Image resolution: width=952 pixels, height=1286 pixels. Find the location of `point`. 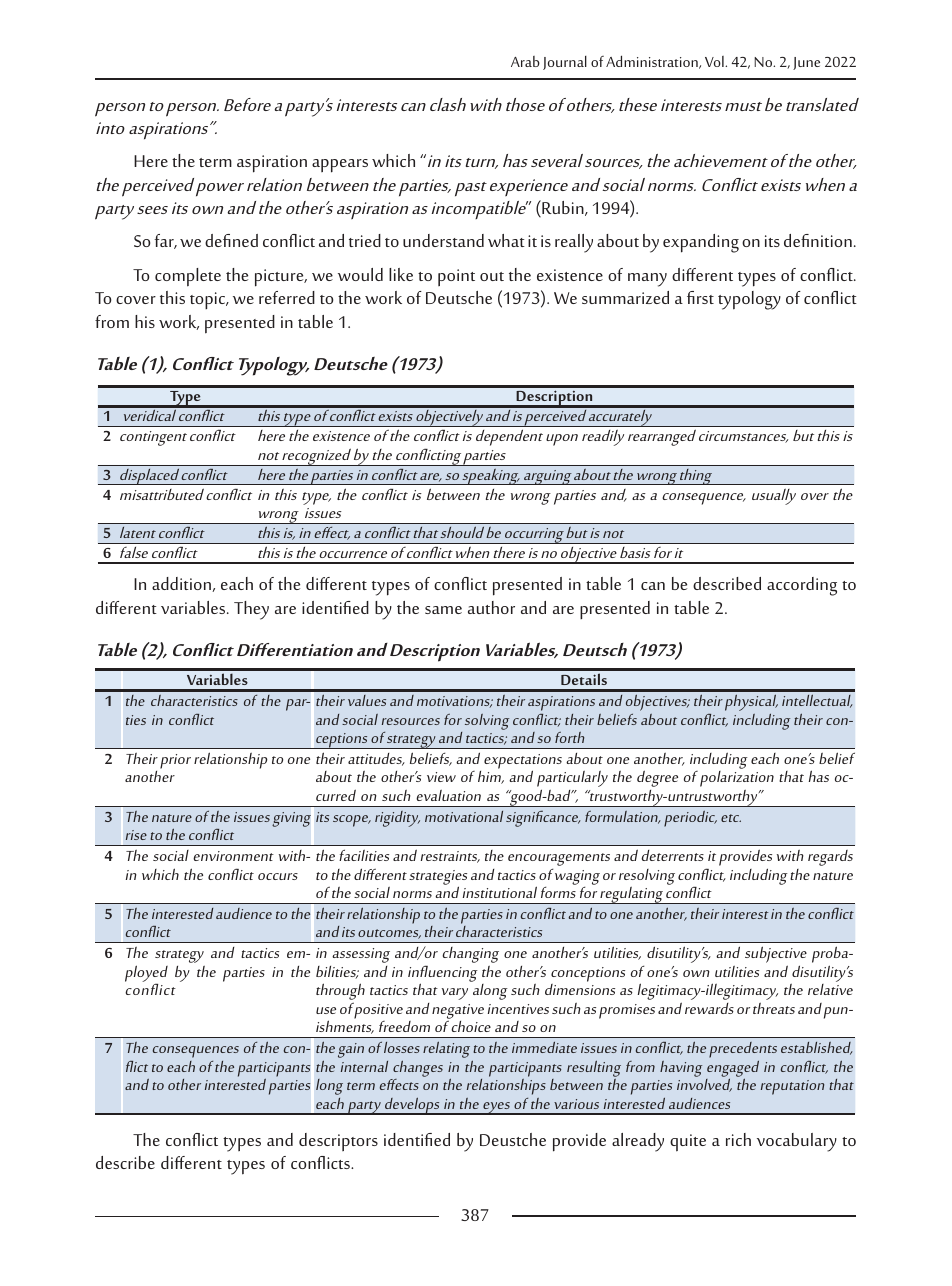

point is located at coordinates (456, 277).
